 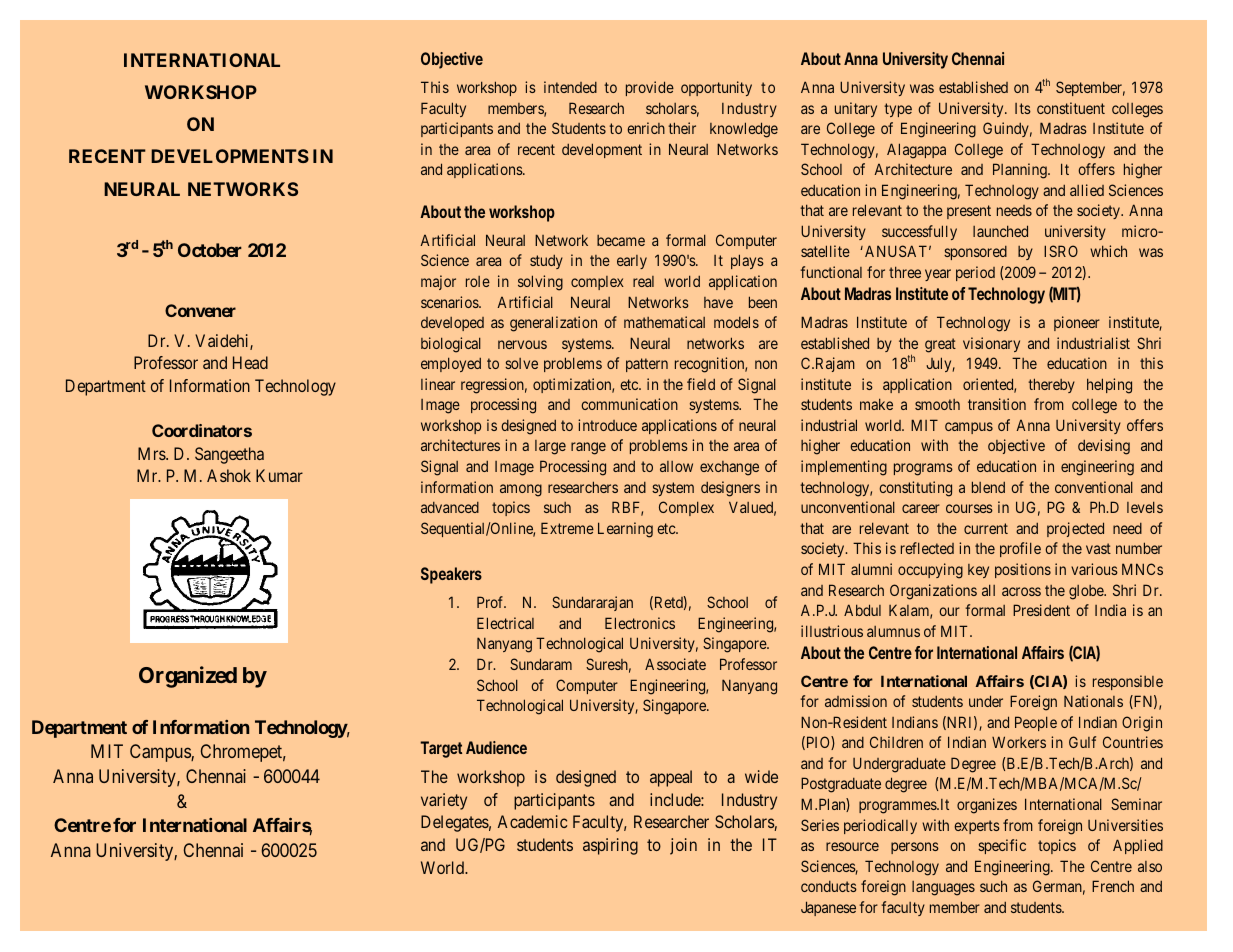 I want to click on Ashok, so click(x=229, y=475).
